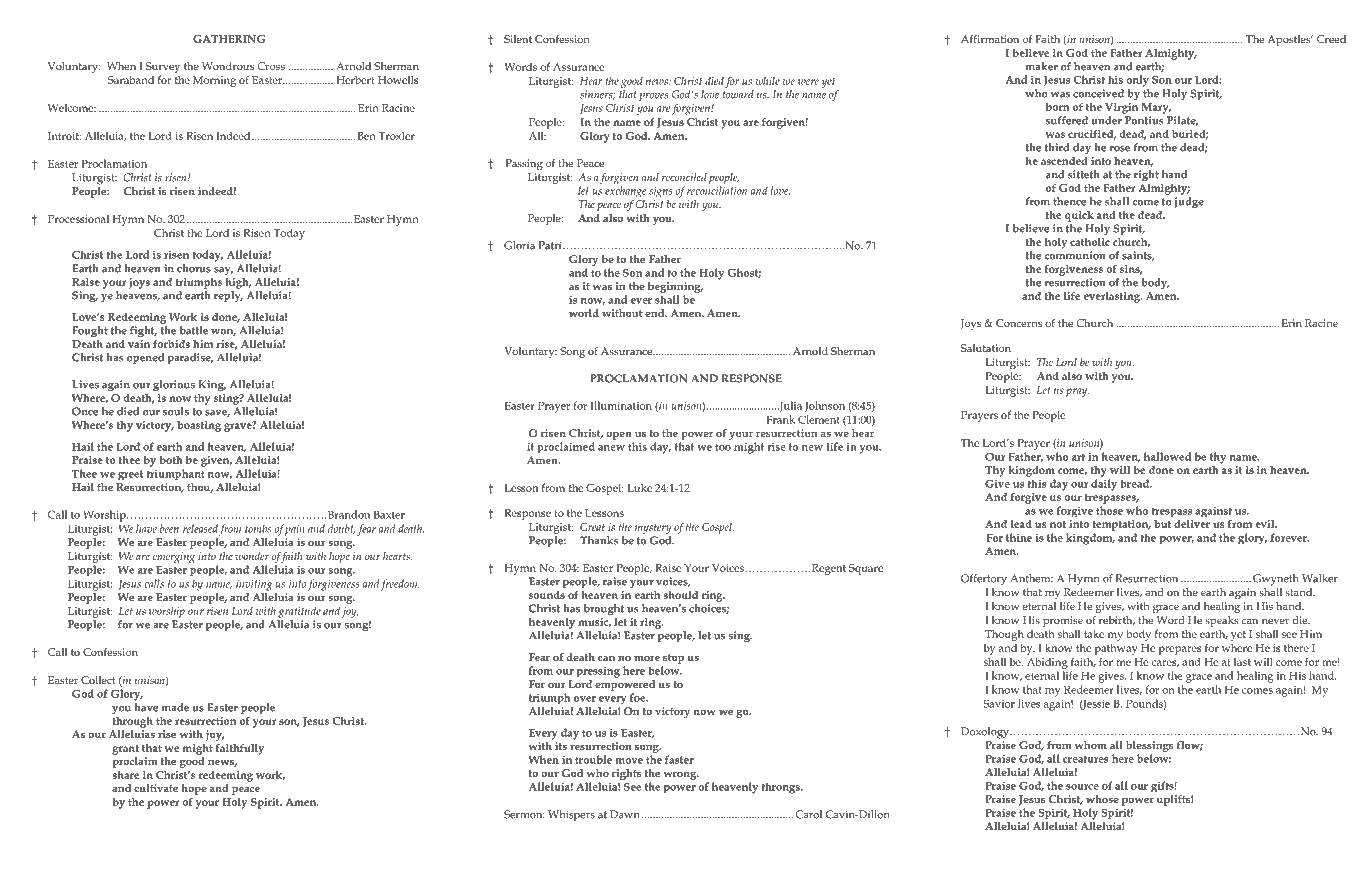 The height and width of the screenshot is (887, 1372). What do you see at coordinates (223, 271) in the screenshot?
I see `say` at bounding box center [223, 271].
